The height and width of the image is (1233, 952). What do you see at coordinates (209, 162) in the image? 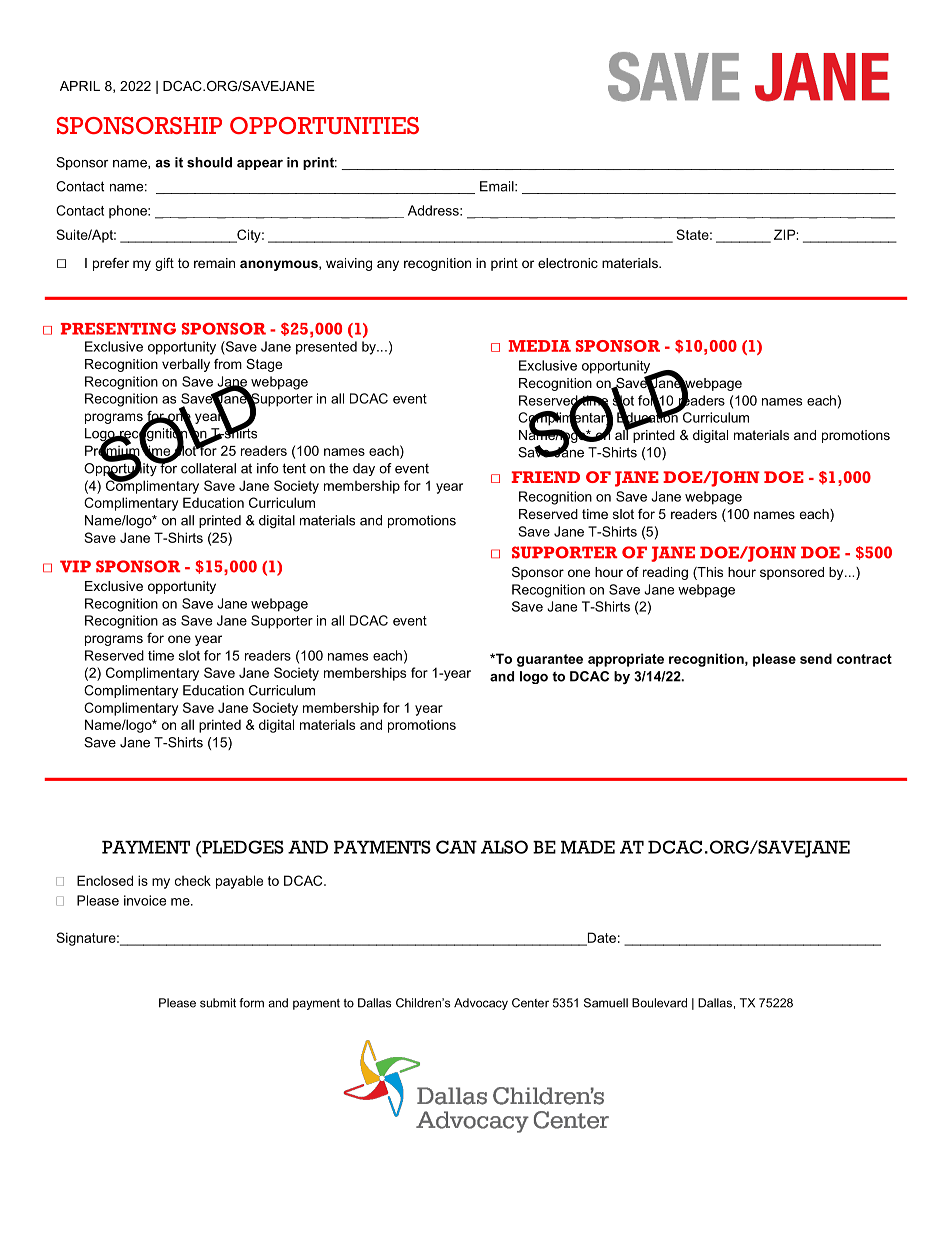
I see `should` at bounding box center [209, 162].
